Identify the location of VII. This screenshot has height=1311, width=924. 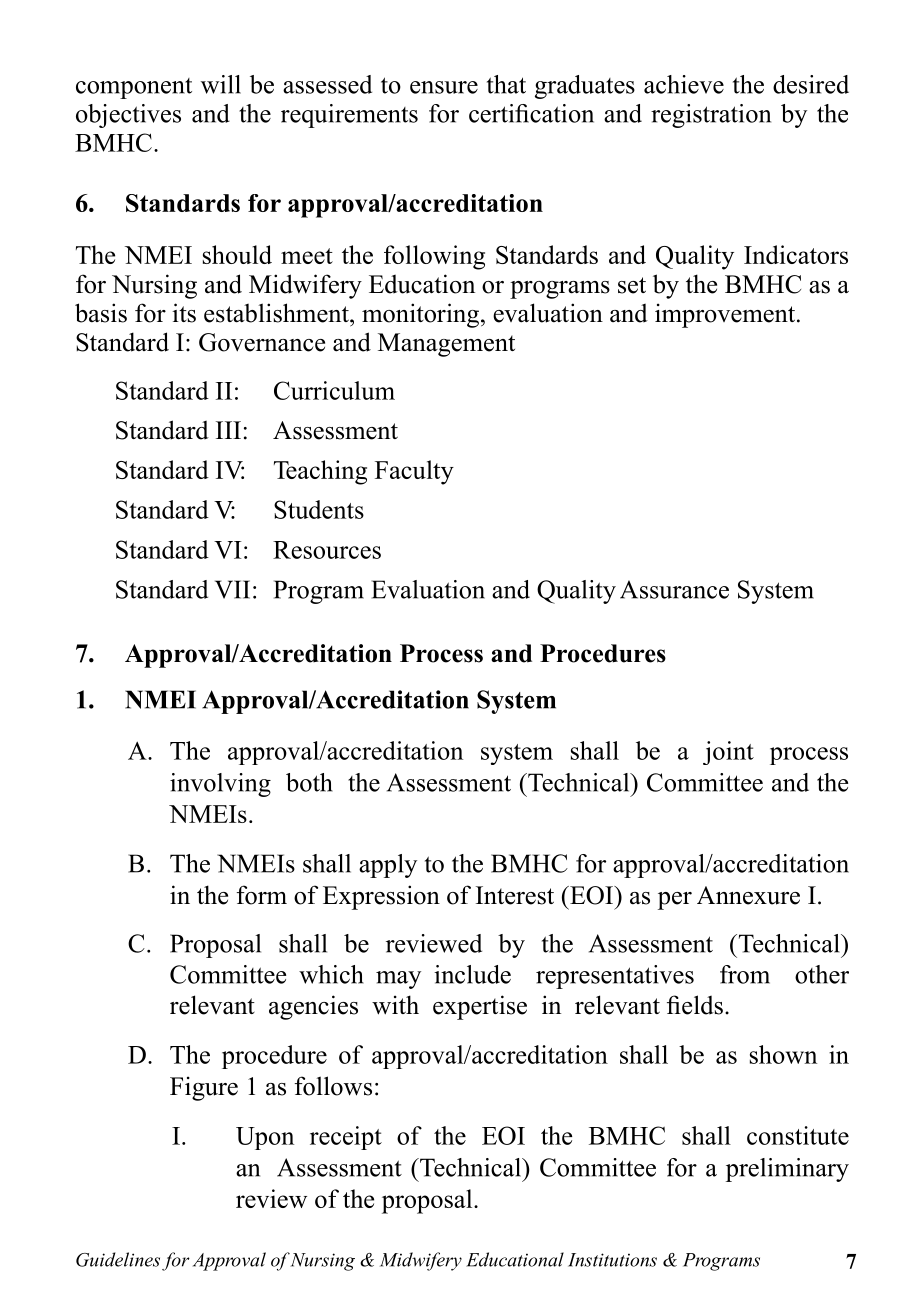
(232, 589).
